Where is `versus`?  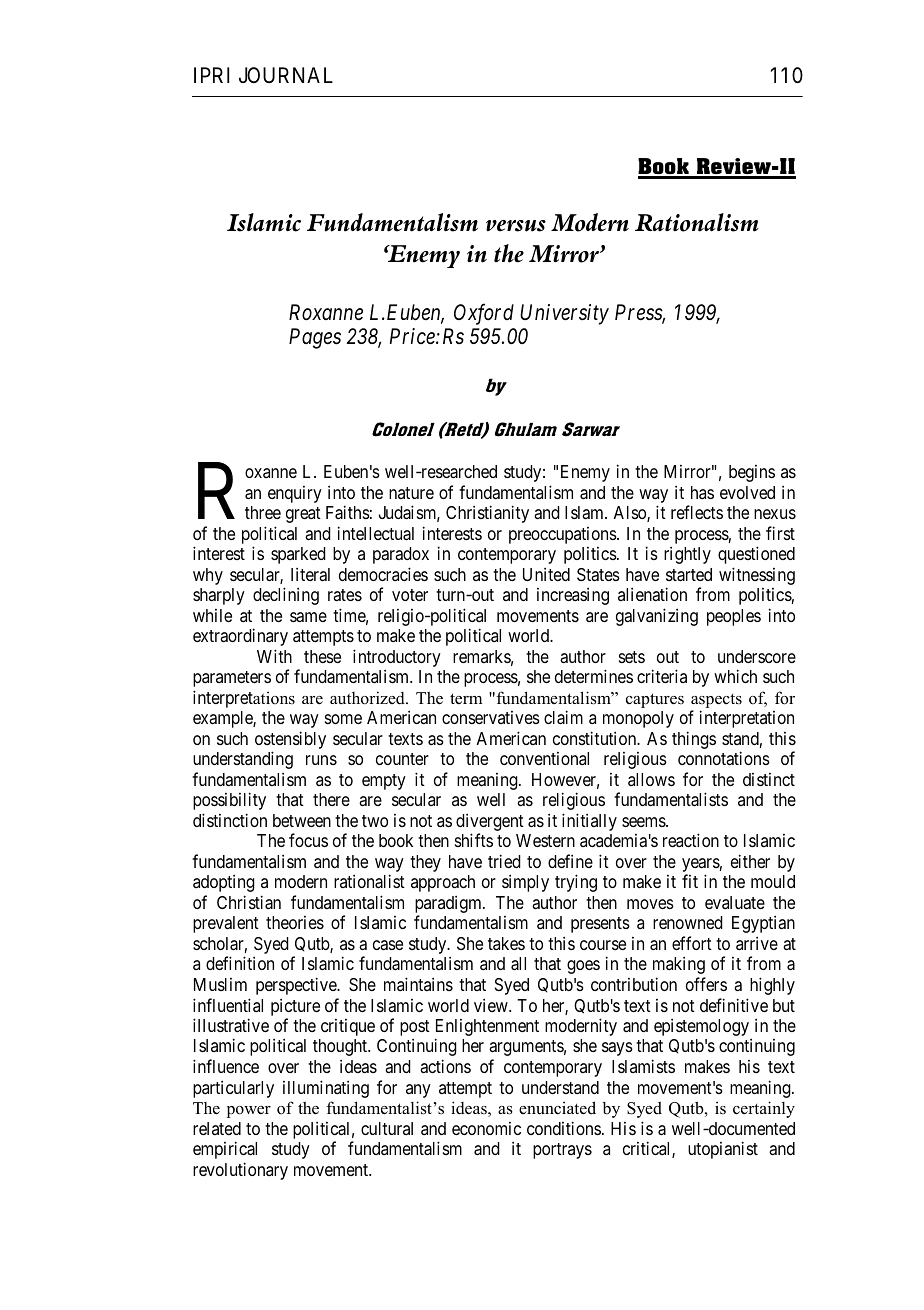
versus is located at coordinates (516, 226).
